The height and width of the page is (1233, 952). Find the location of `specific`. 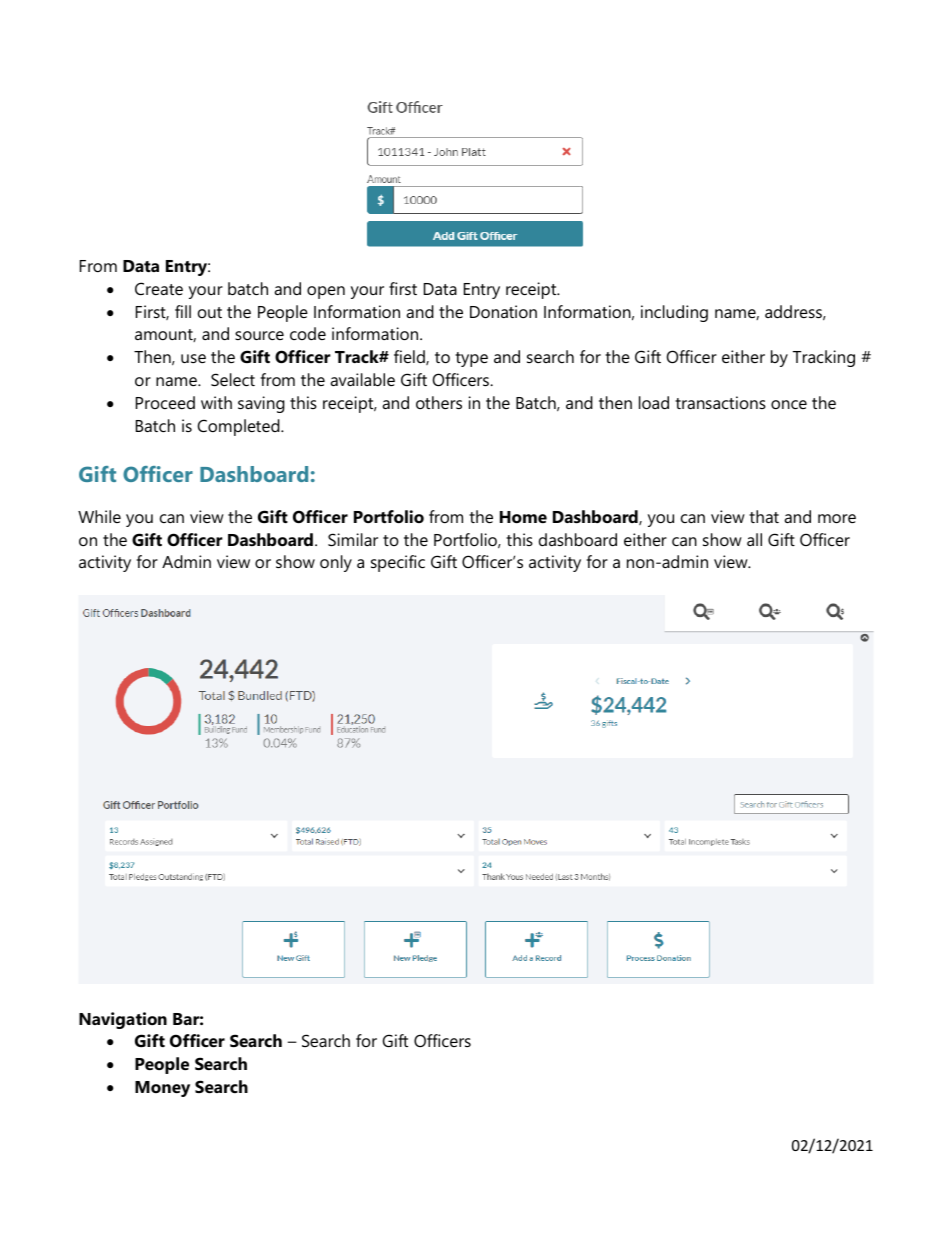

specific is located at coordinates (398, 563).
